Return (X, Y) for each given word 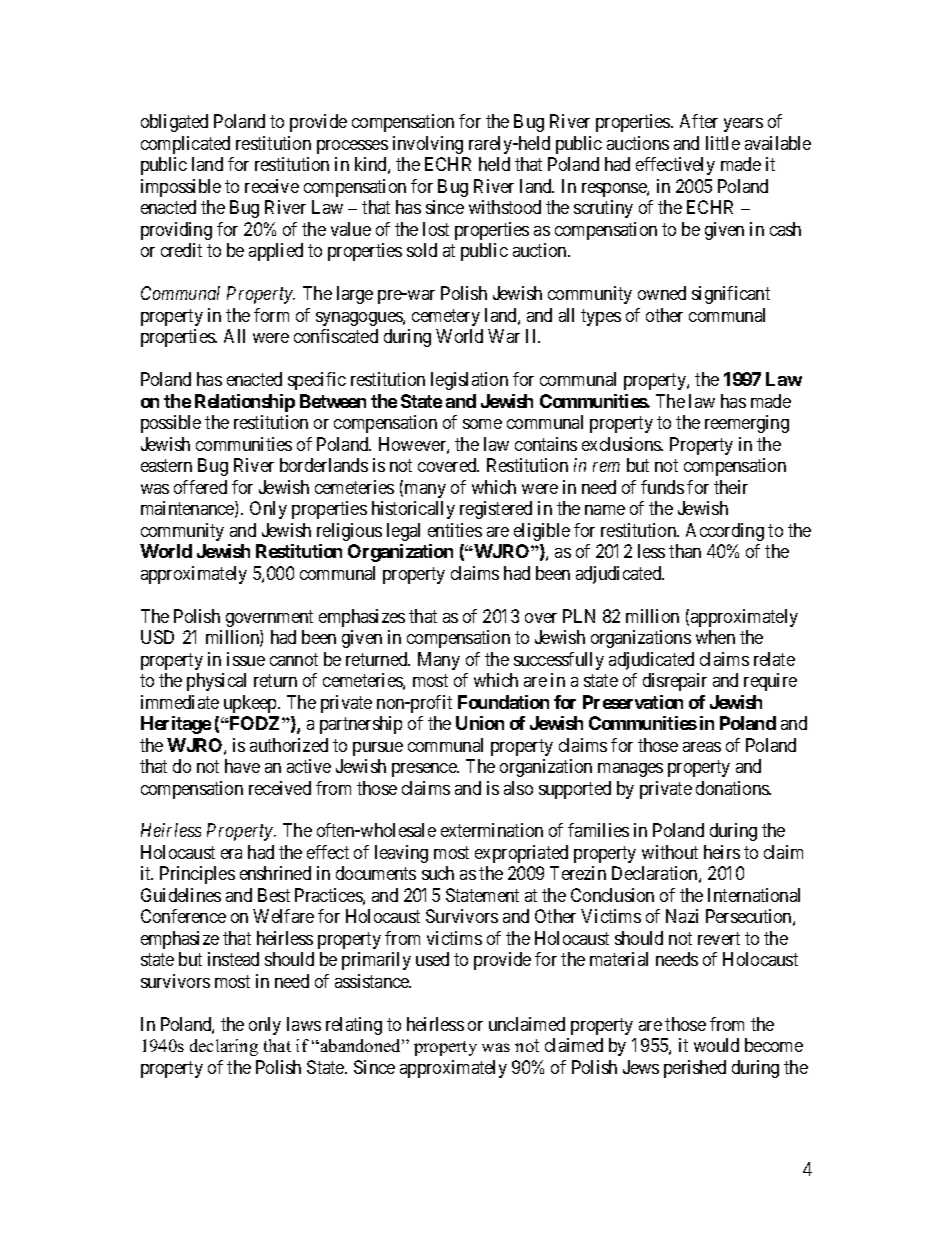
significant (731, 295)
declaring (224, 1047)
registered (496, 510)
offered (200, 487)
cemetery (446, 317)
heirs (722, 852)
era (231, 854)
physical (216, 682)
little (723, 143)
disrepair (675, 682)
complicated (185, 145)
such (438, 873)
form (271, 315)
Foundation (503, 702)
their (731, 487)
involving (428, 145)
